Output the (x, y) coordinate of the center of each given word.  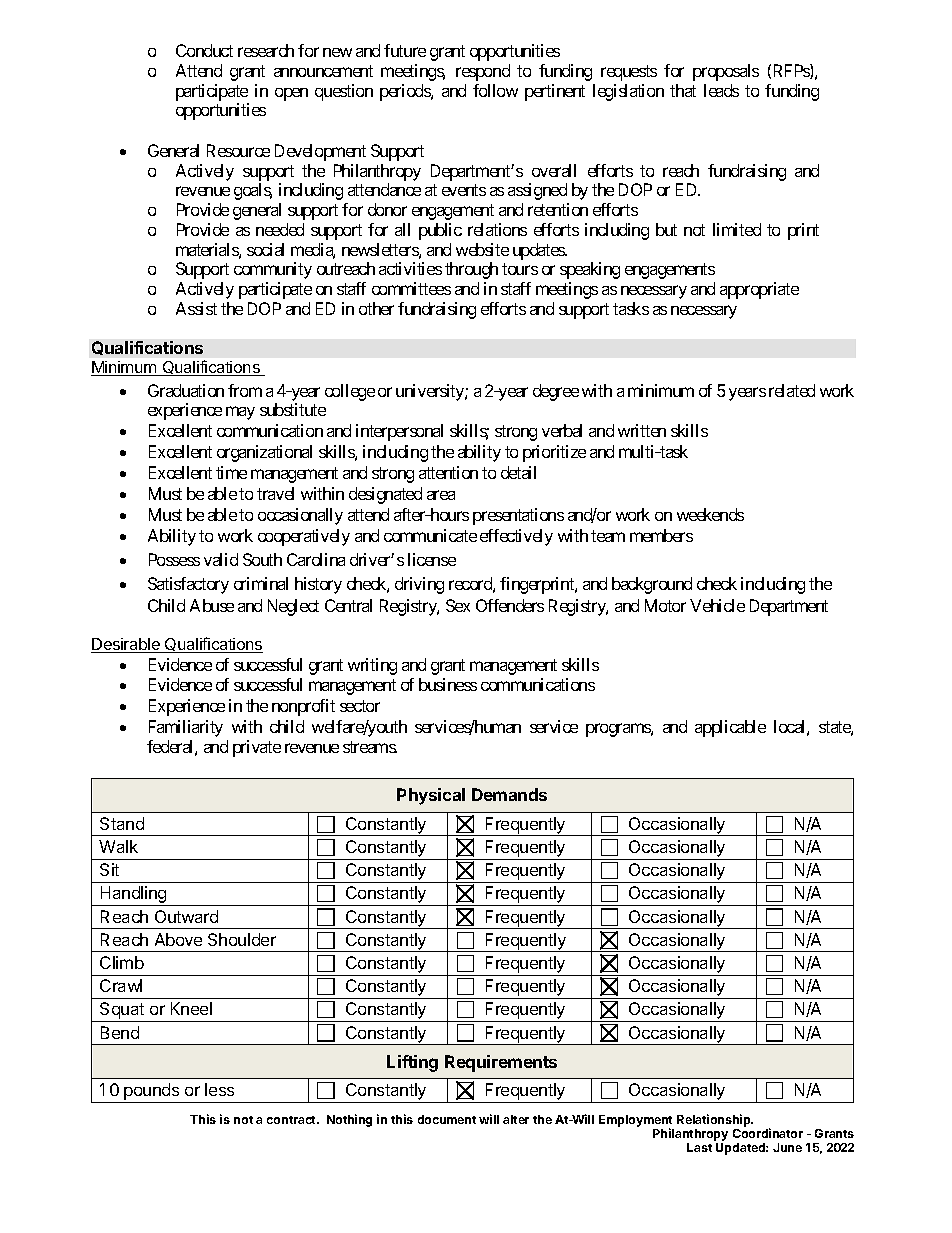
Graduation (186, 390)
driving (419, 585)
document (447, 1119)
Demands (509, 794)
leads (721, 90)
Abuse (212, 605)
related (792, 390)
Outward (186, 916)
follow (495, 90)
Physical (431, 796)
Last (699, 1147)
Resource (238, 150)
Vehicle (717, 605)
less (219, 1089)
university (431, 392)
